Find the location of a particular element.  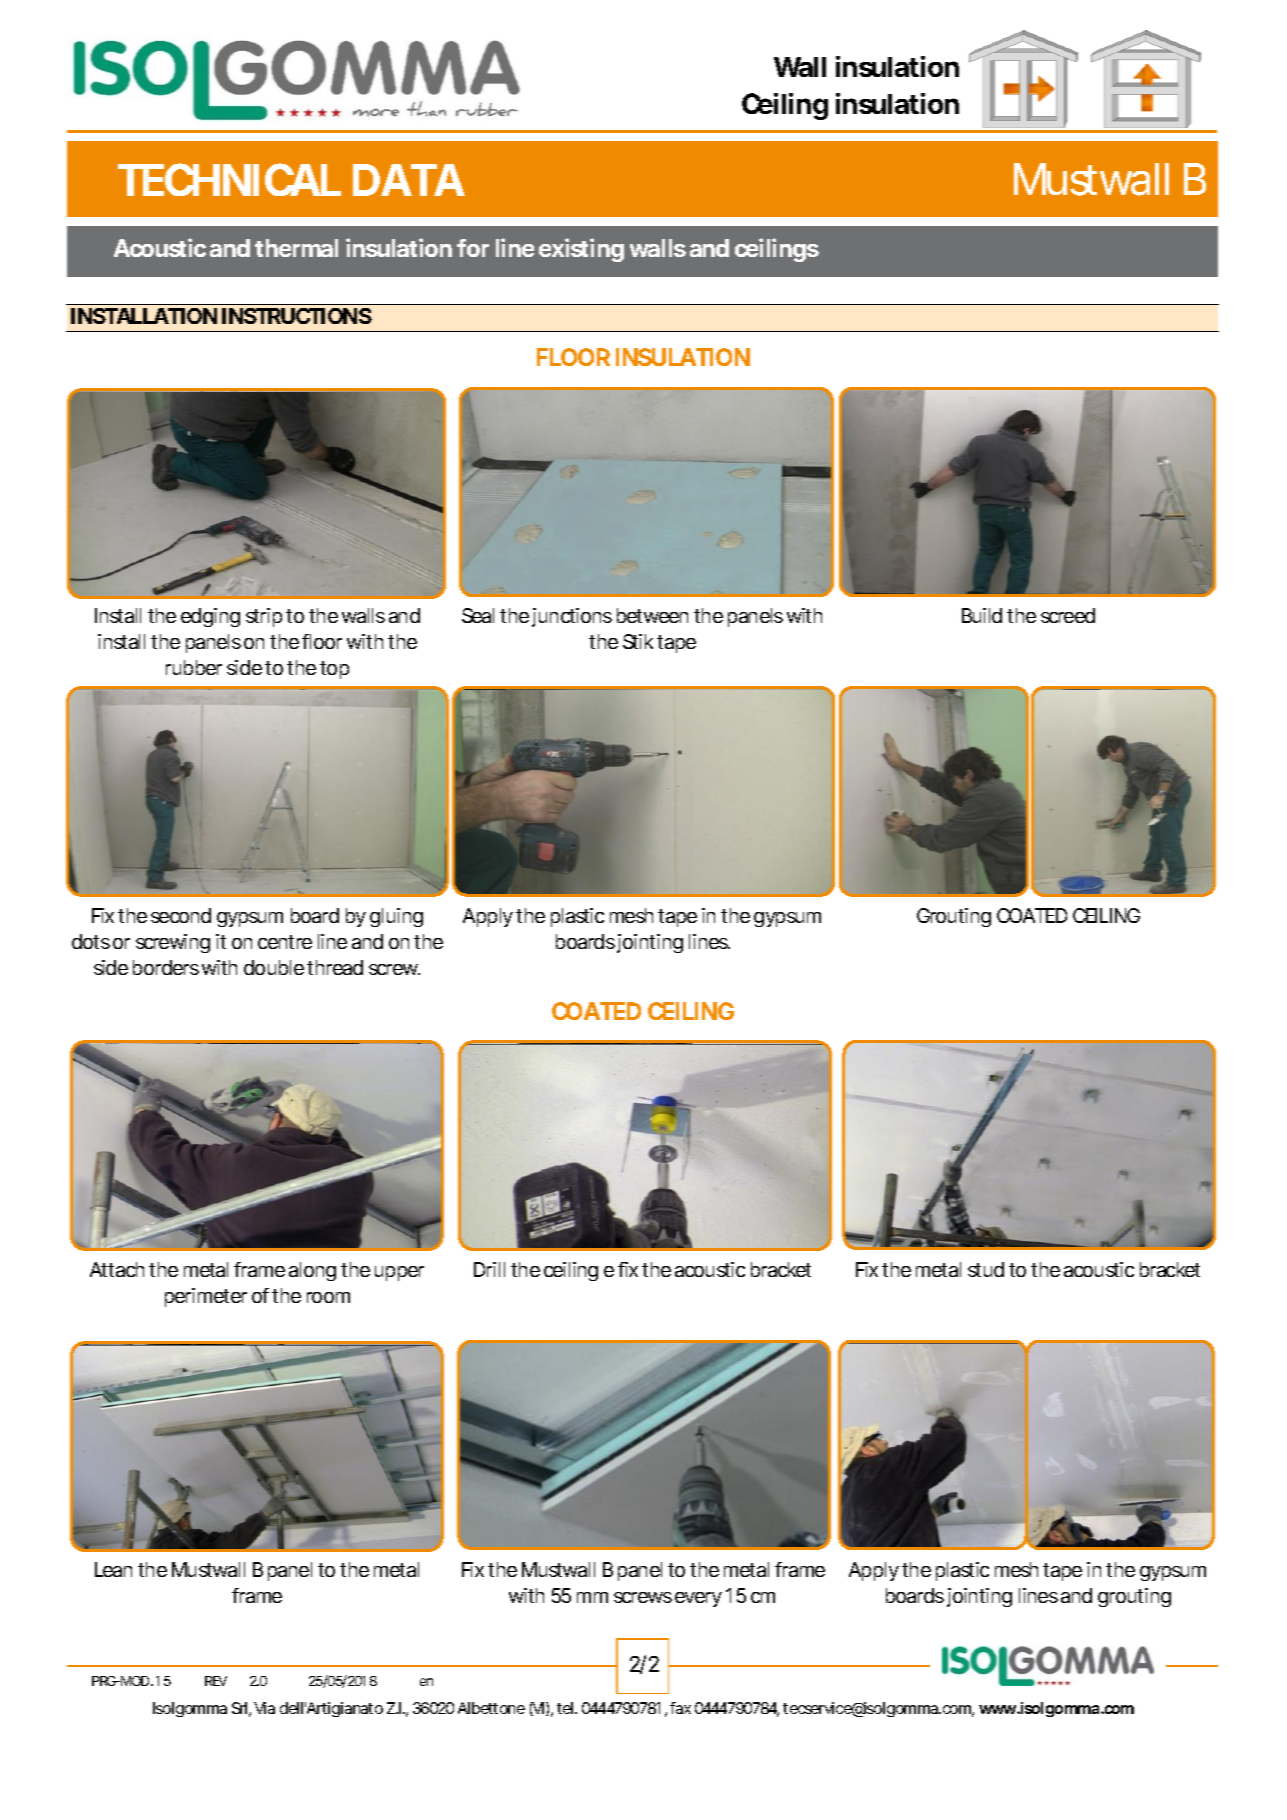

REV is located at coordinates (216, 1681).
